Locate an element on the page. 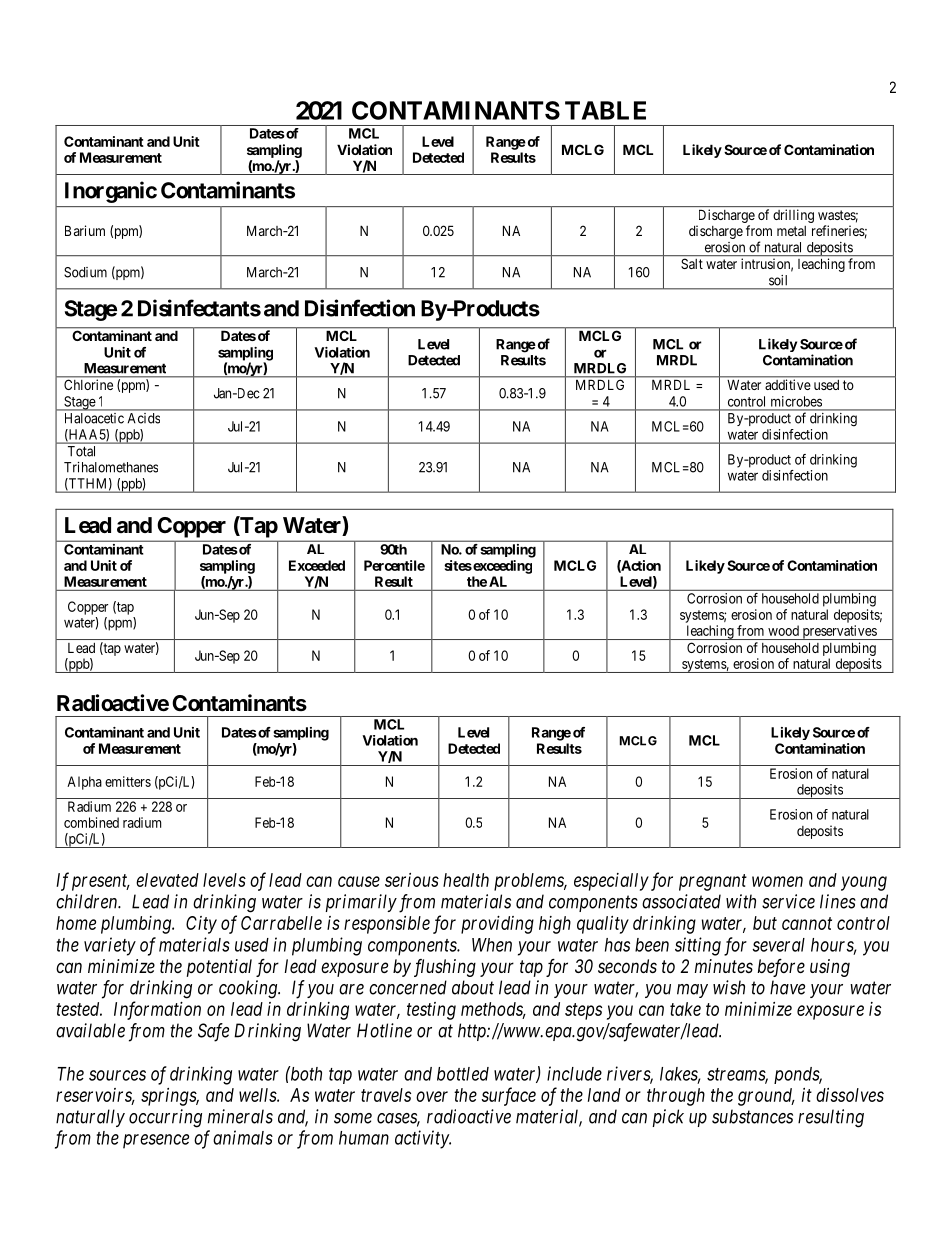 This document has width=952, height=1233. occurring is located at coordinates (165, 1118).
